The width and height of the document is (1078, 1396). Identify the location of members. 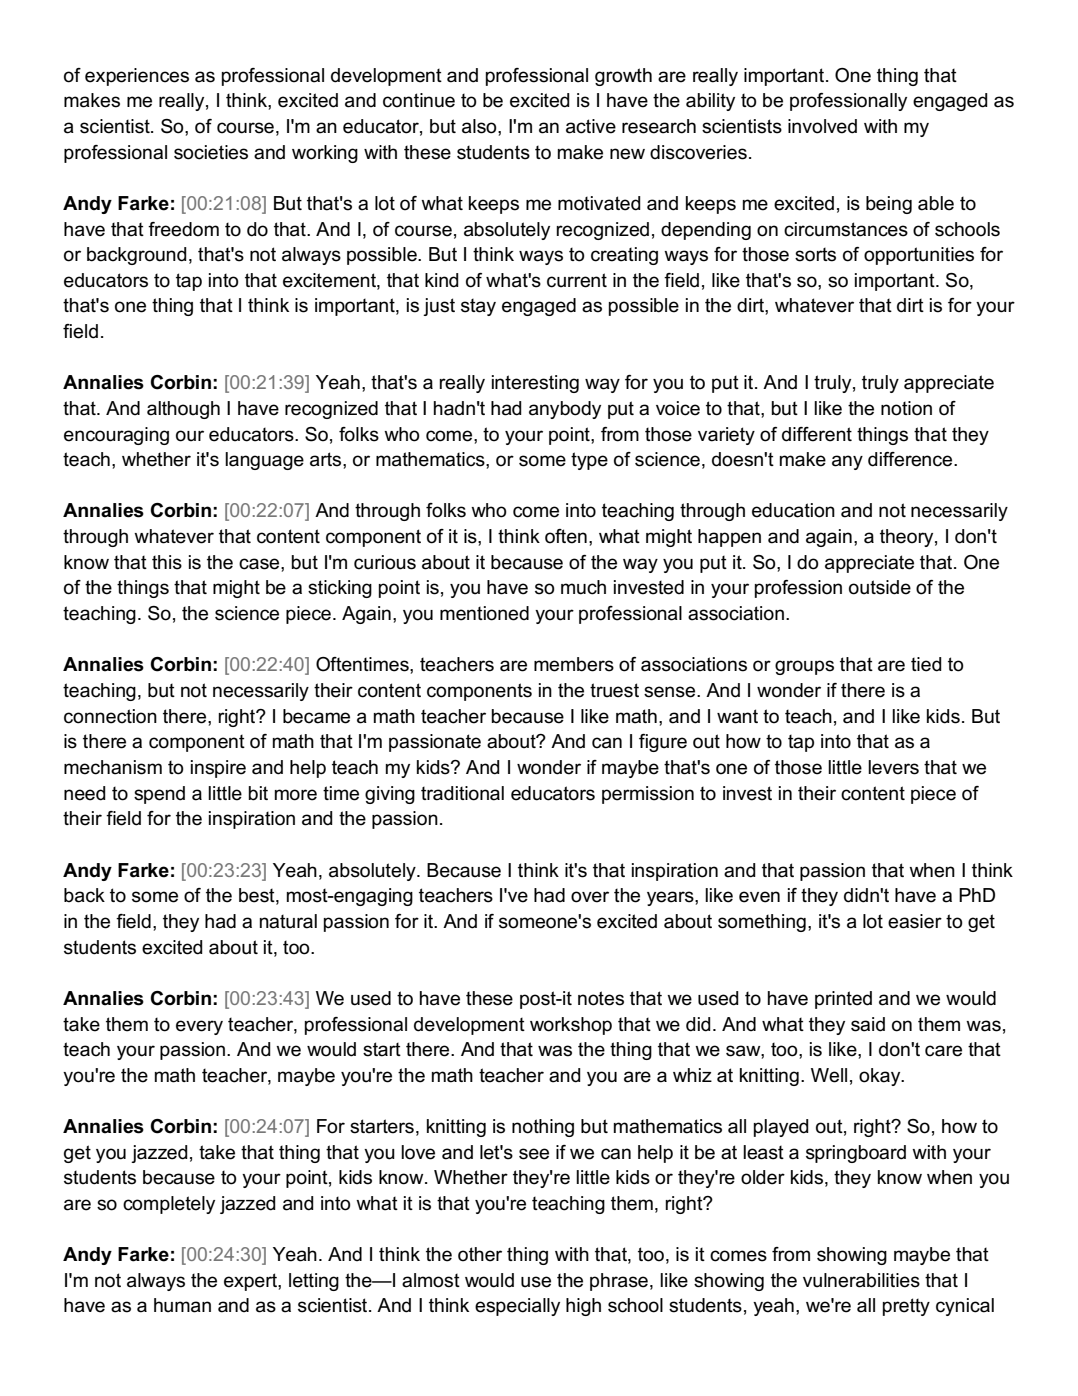
(574, 664).
